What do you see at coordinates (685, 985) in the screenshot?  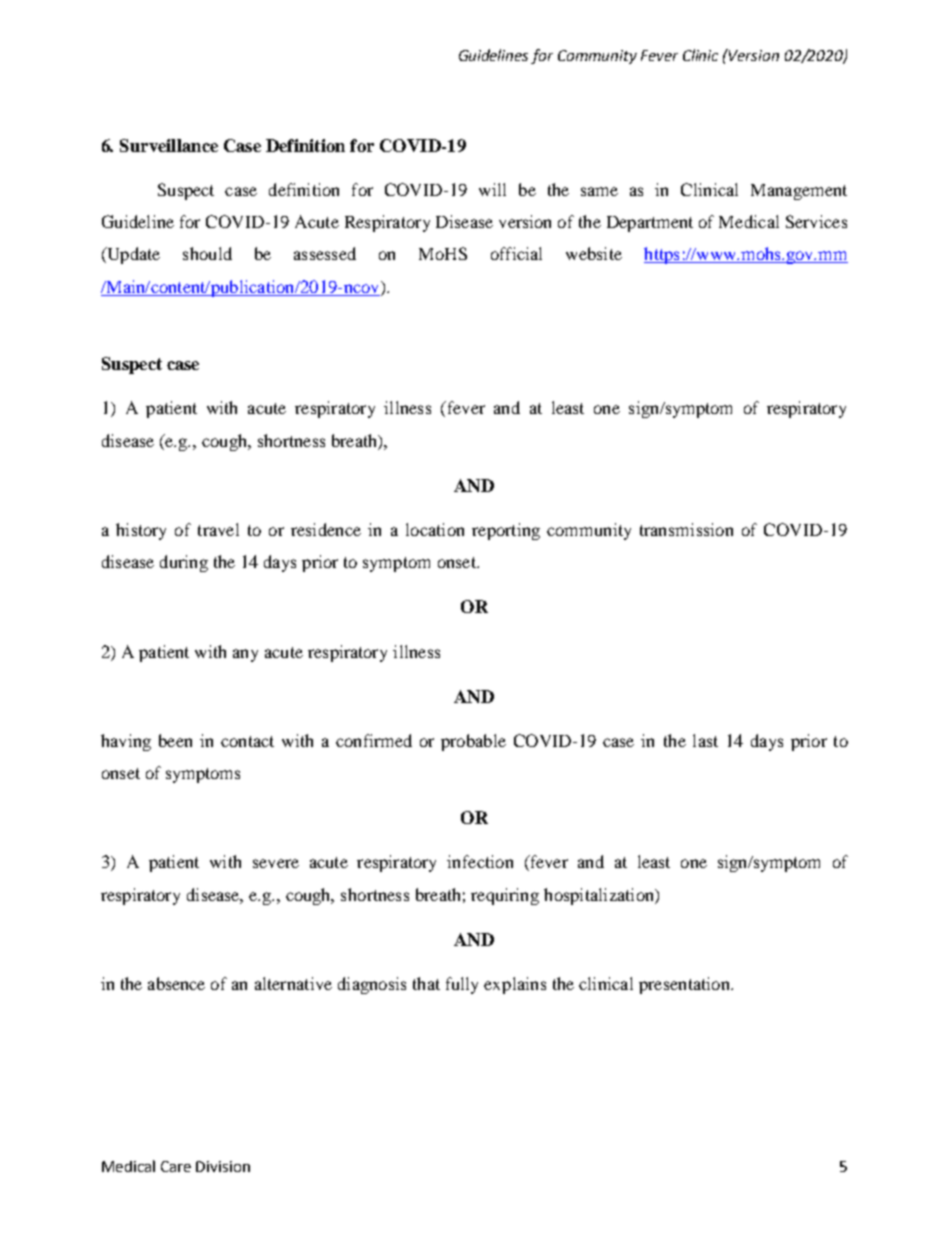 I see `presentation` at bounding box center [685, 985].
